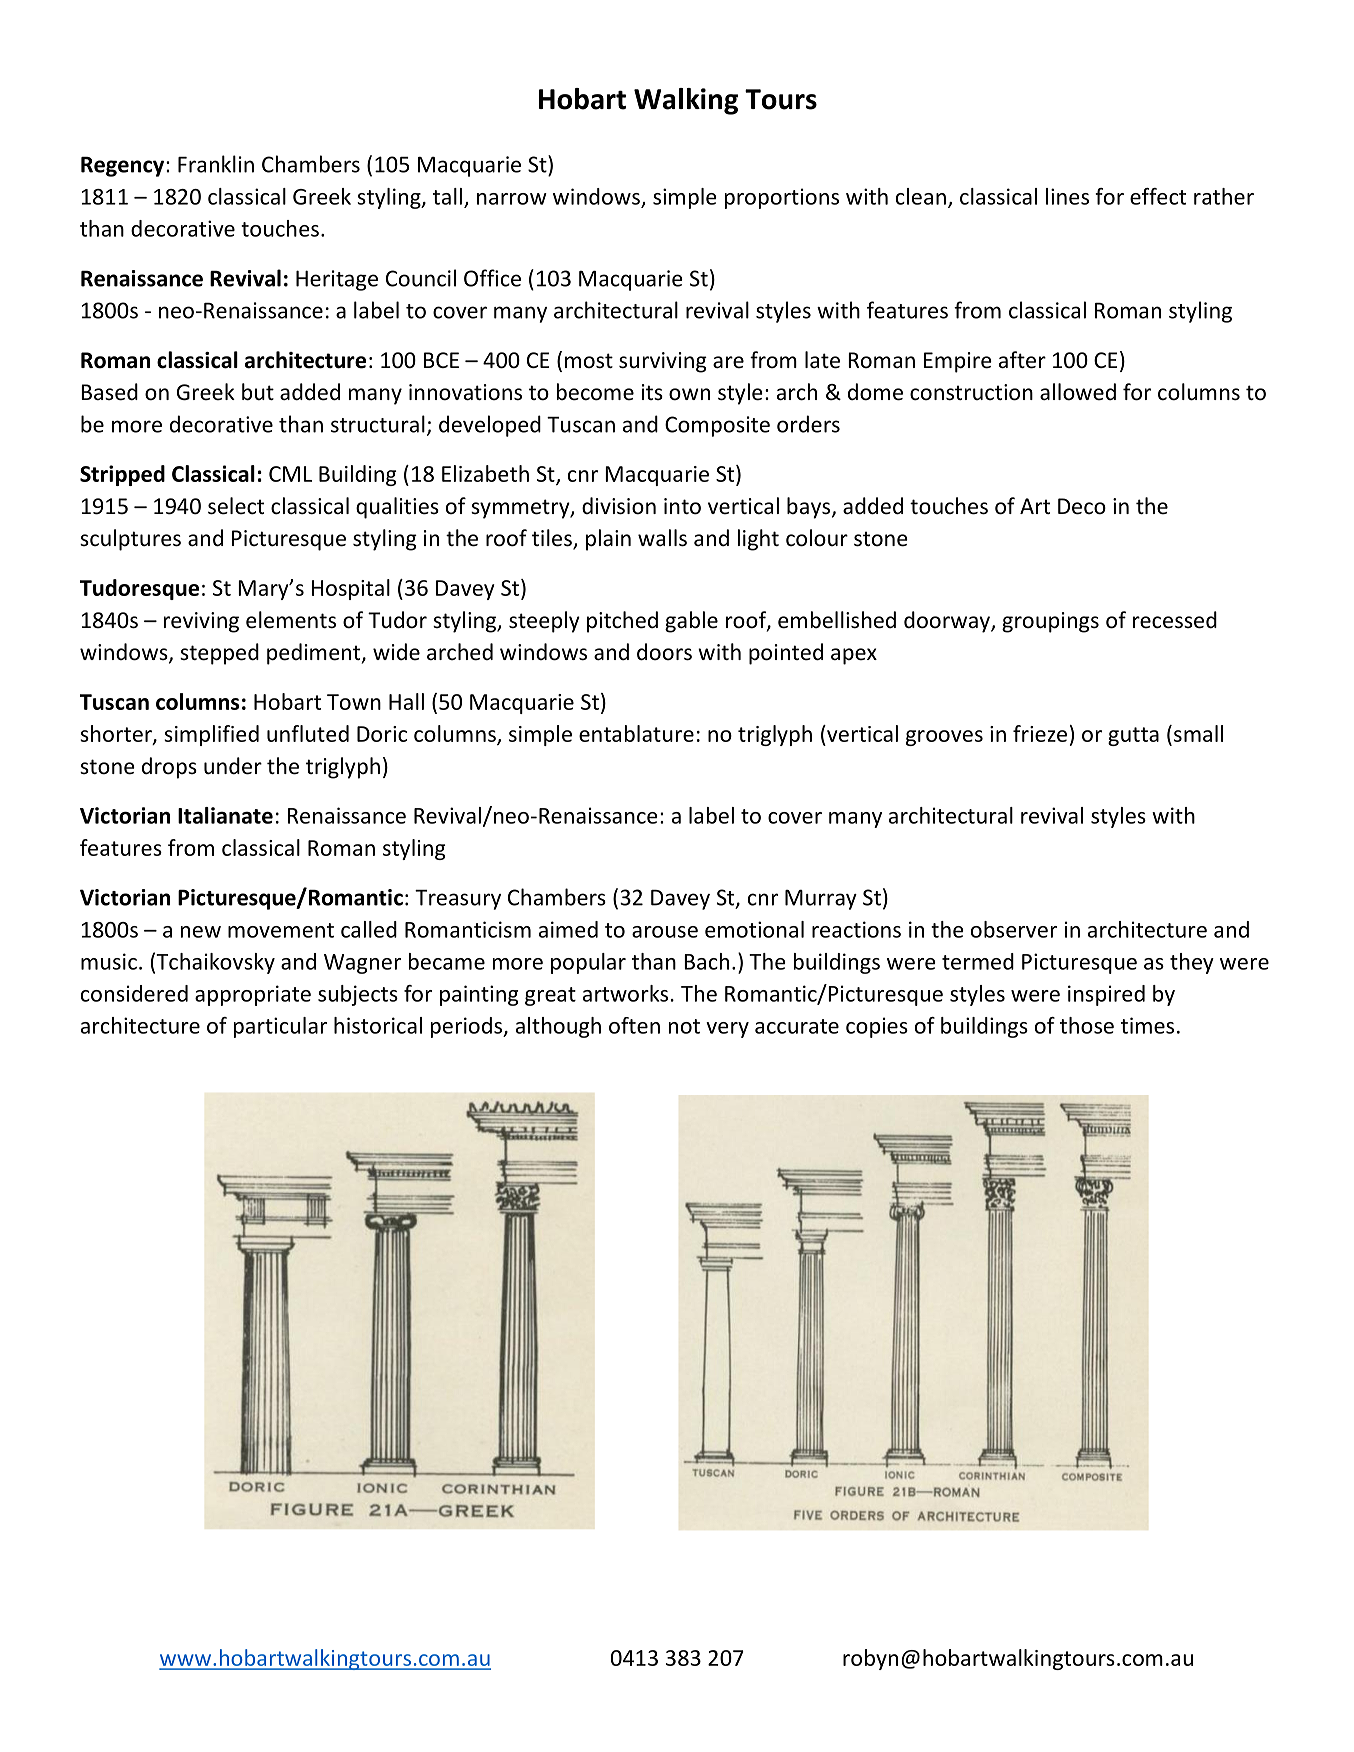 This image has height=1752, width=1354. Describe the element at coordinates (211, 735) in the image. I see `simplified` at that location.
